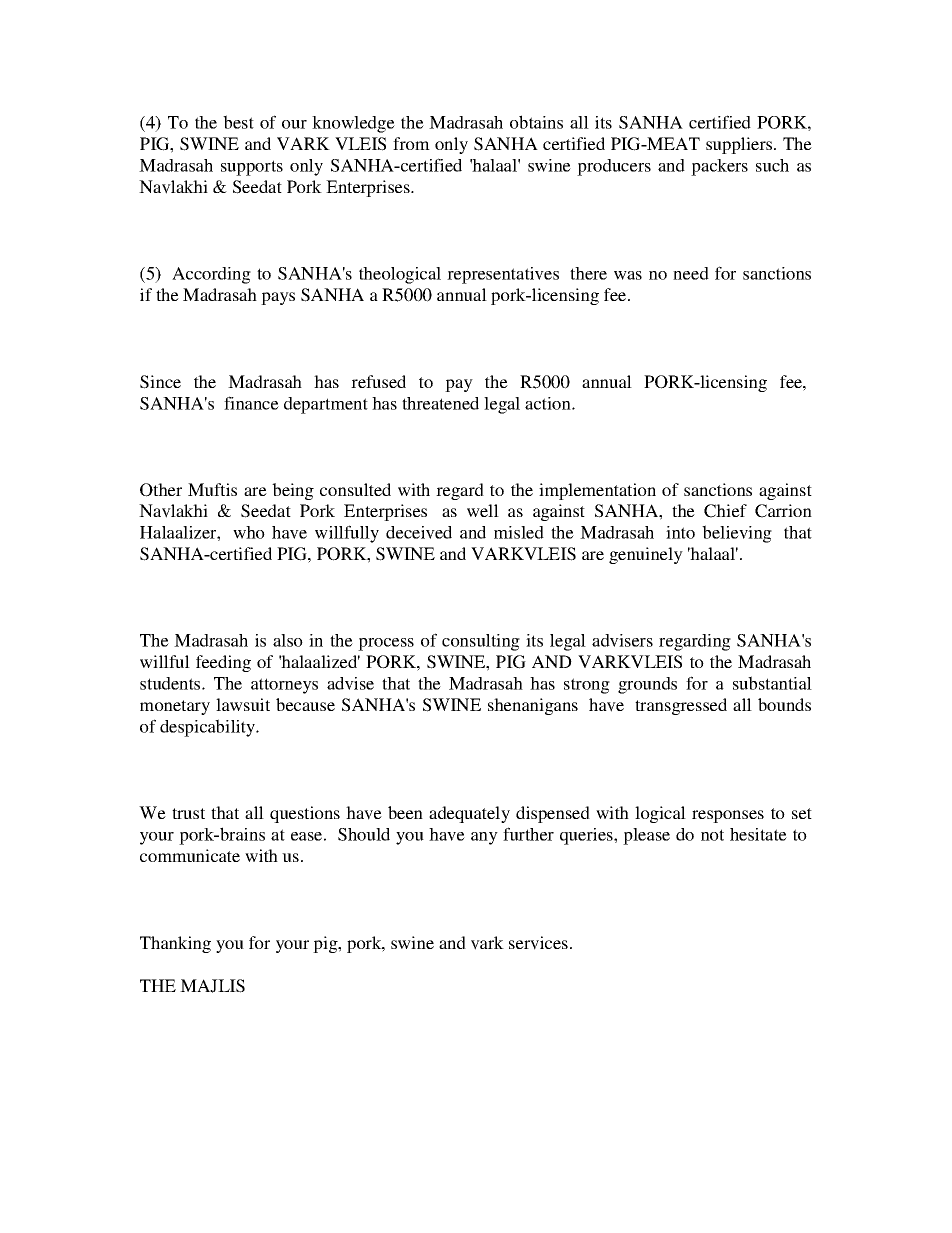 The width and height of the page is (952, 1233). Describe the element at coordinates (440, 403) in the page. I see `threatened` at that location.
